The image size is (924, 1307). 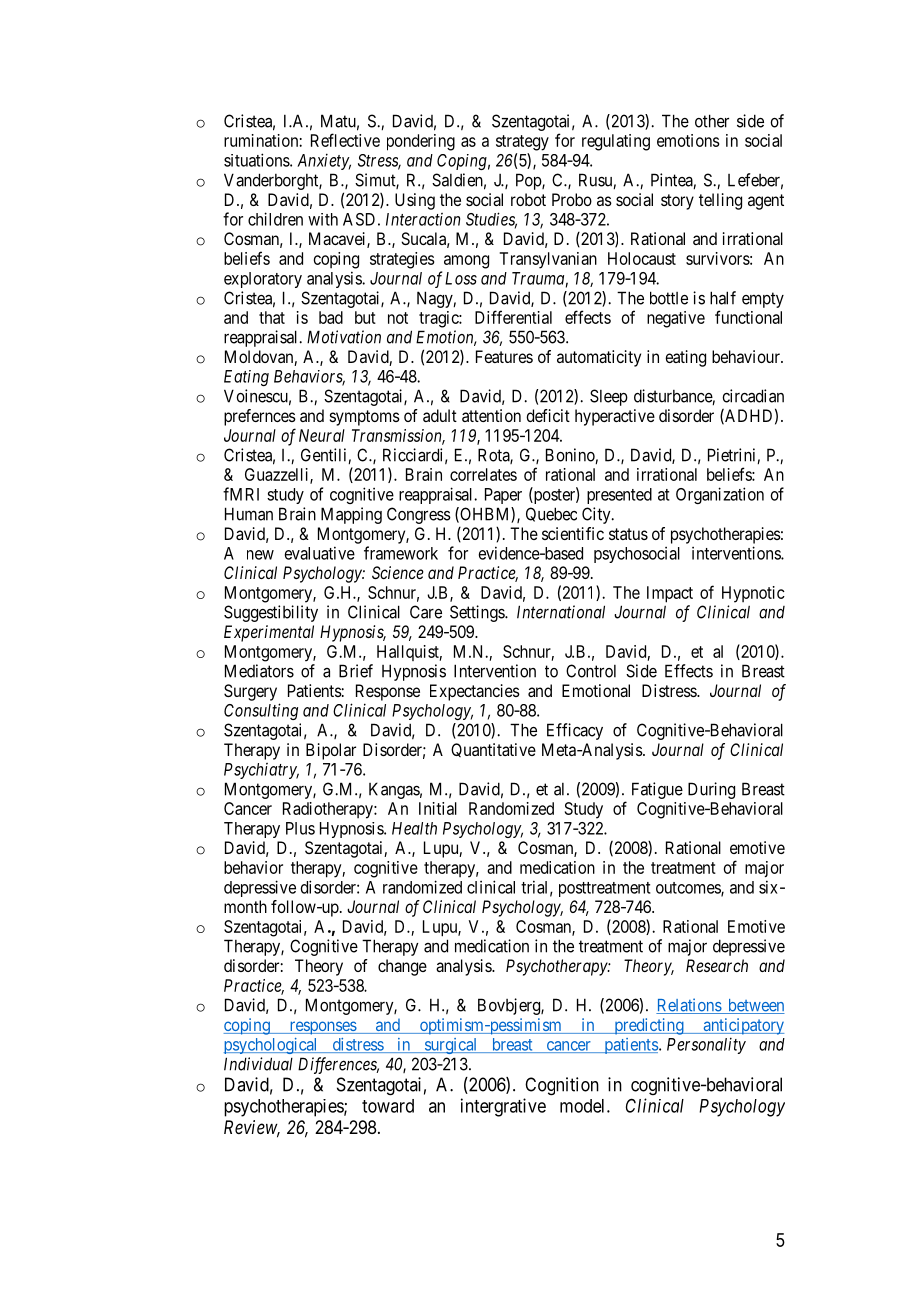 I want to click on Reflective, so click(x=345, y=140).
